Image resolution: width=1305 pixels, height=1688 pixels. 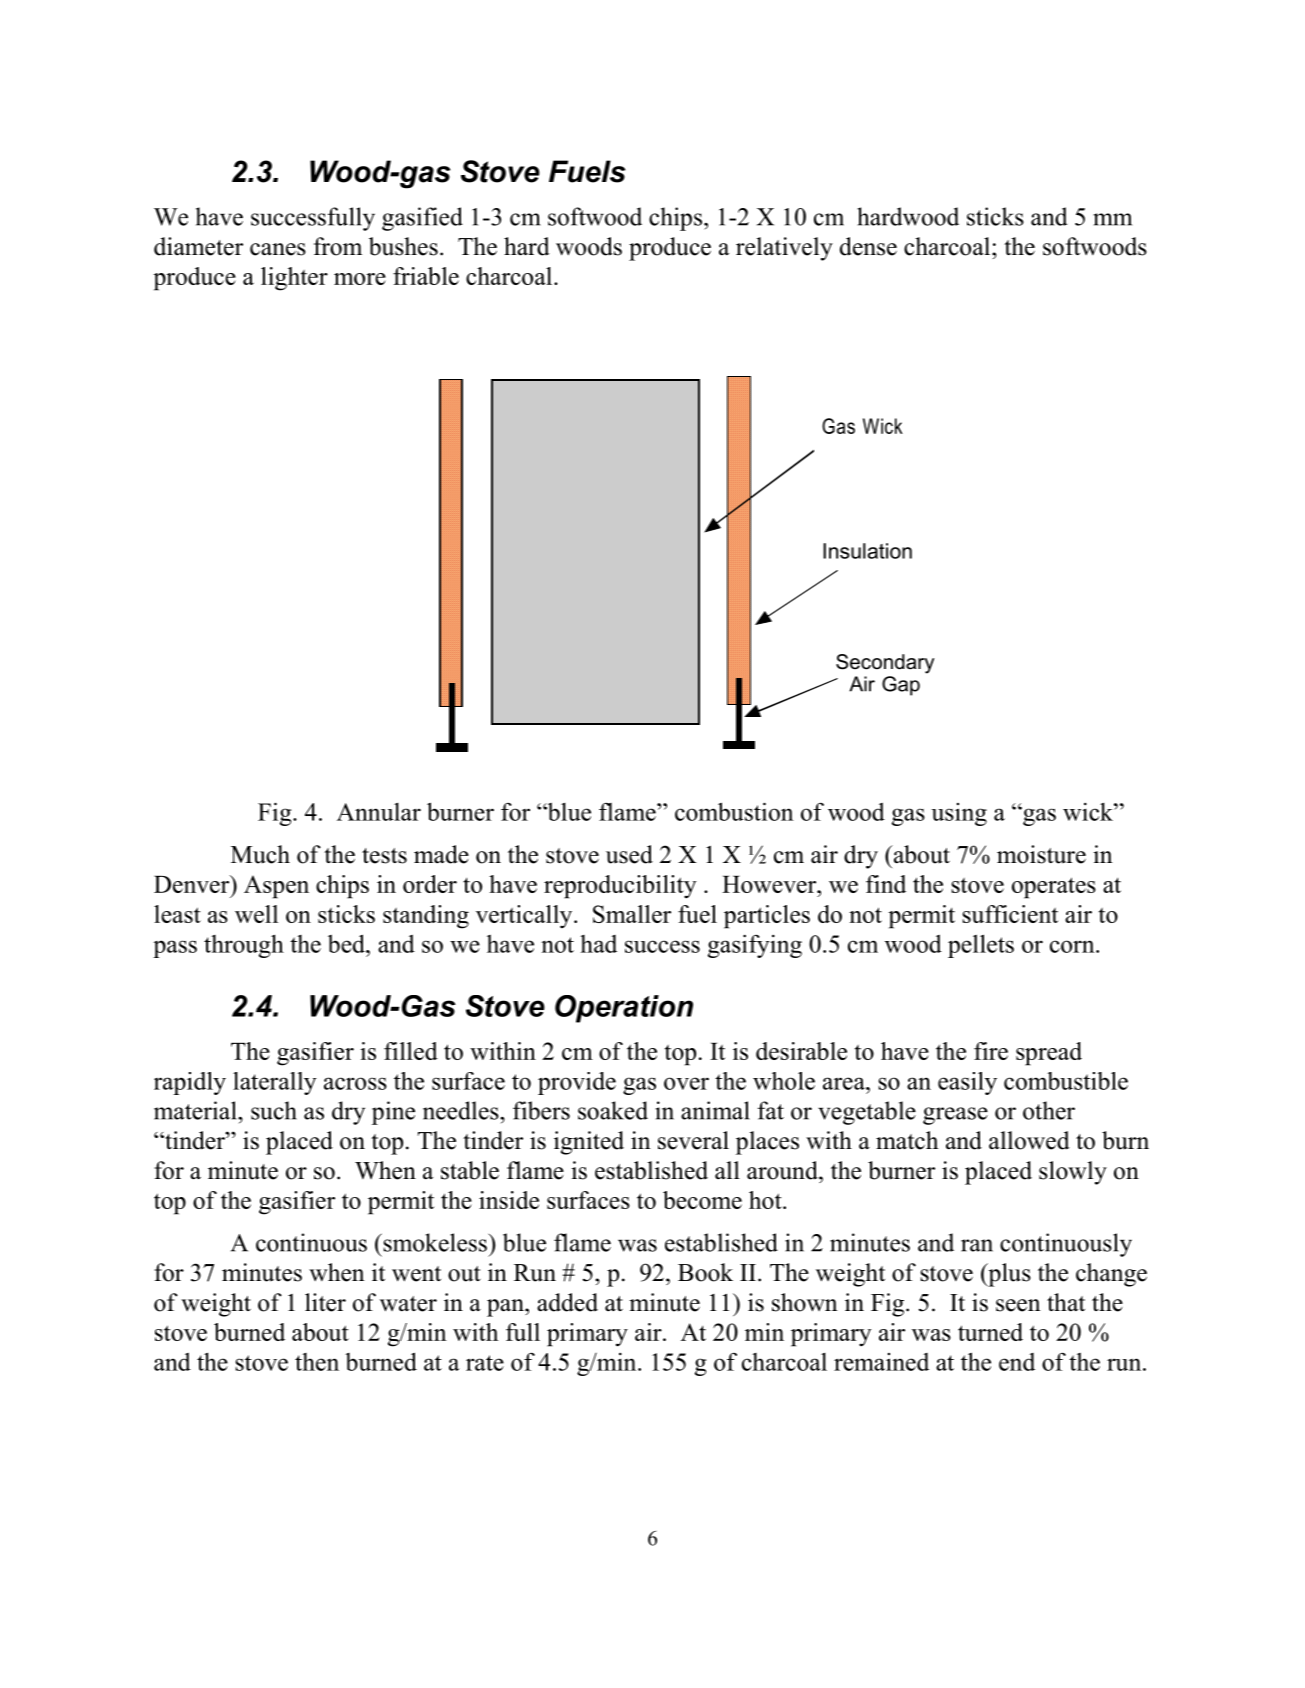 I want to click on over, so click(x=686, y=1083).
